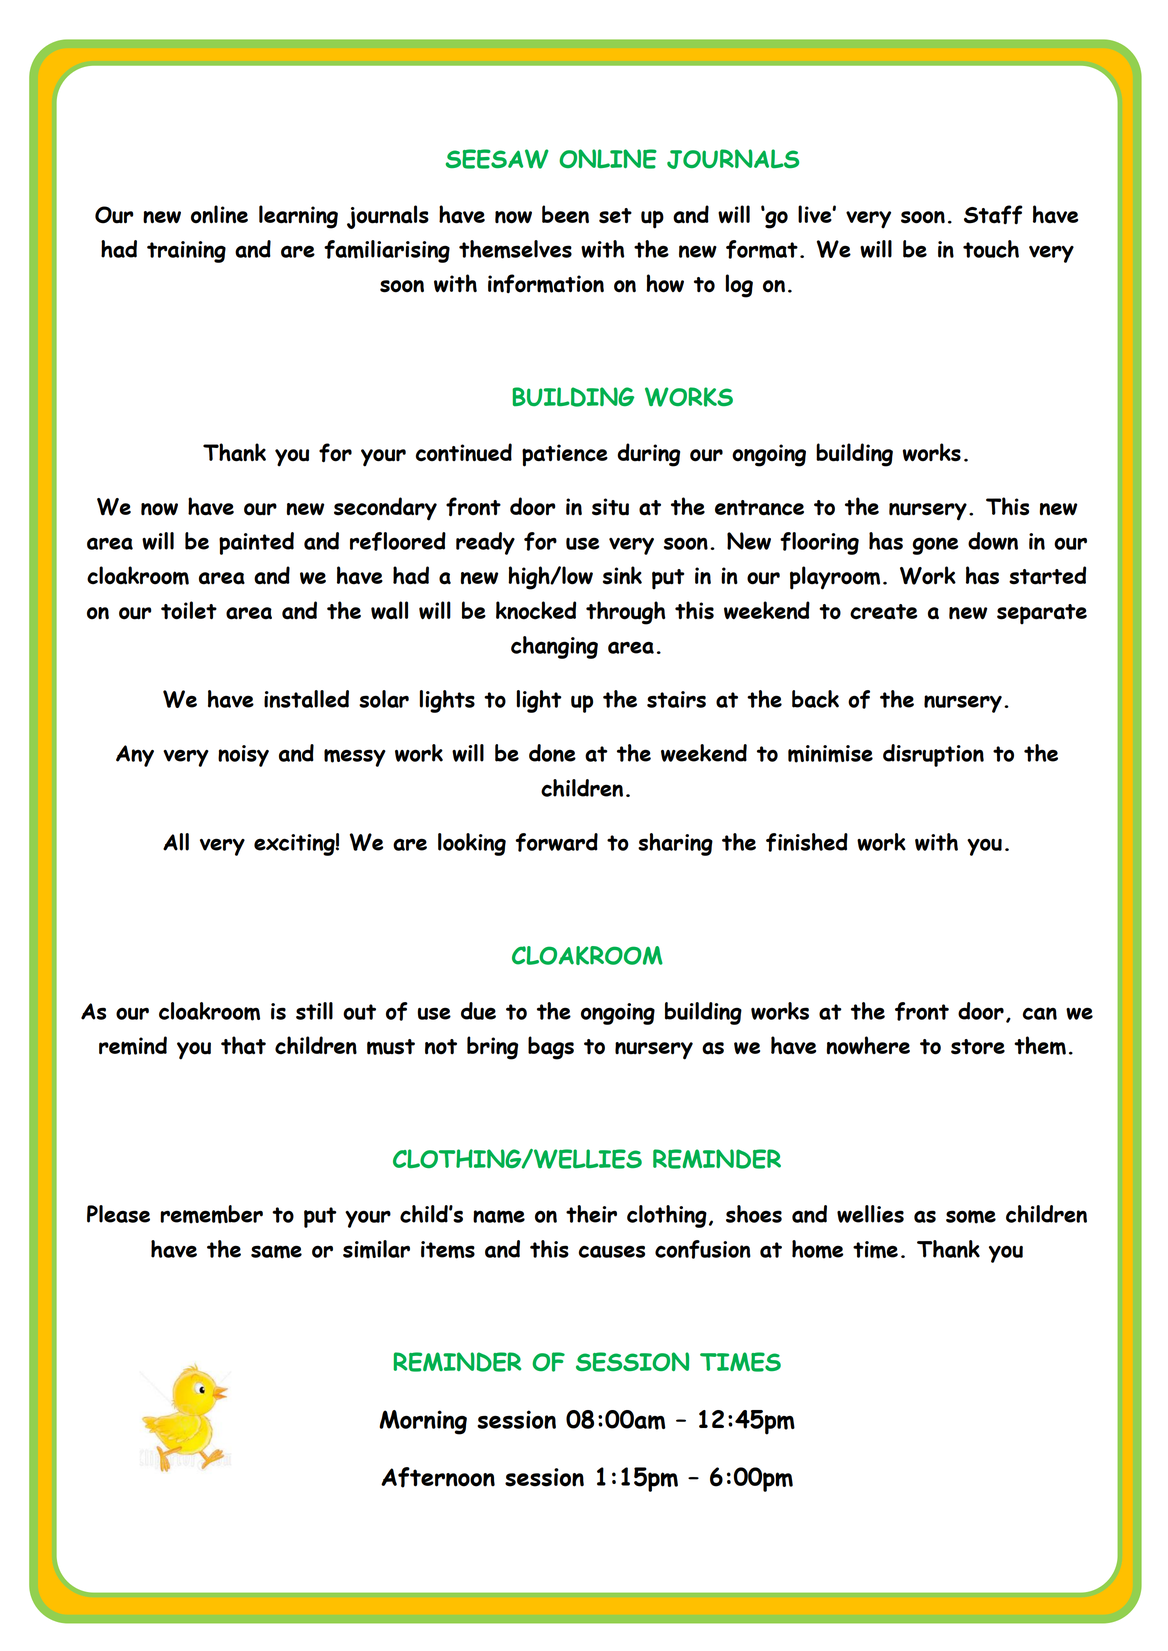 Image resolution: width=1168 pixels, height=1651 pixels. Describe the element at coordinates (993, 214) in the document. I see `Staff` at that location.
